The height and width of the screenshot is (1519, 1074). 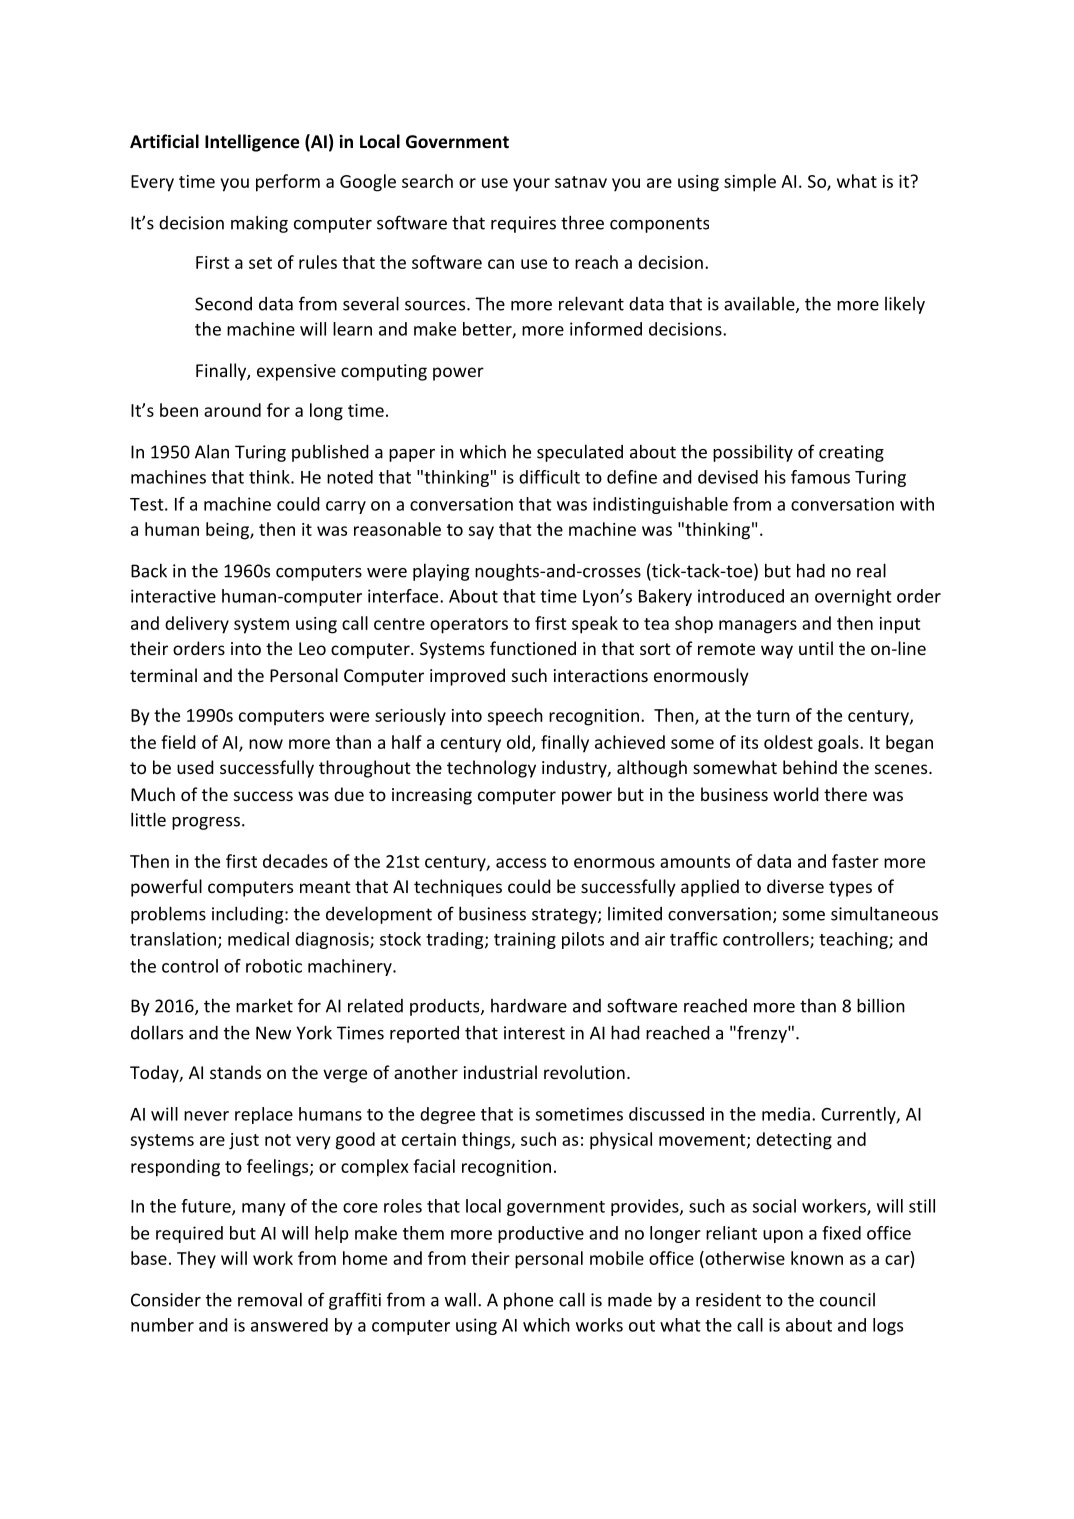 What do you see at coordinates (525, 940) in the screenshot?
I see `training` at bounding box center [525, 940].
